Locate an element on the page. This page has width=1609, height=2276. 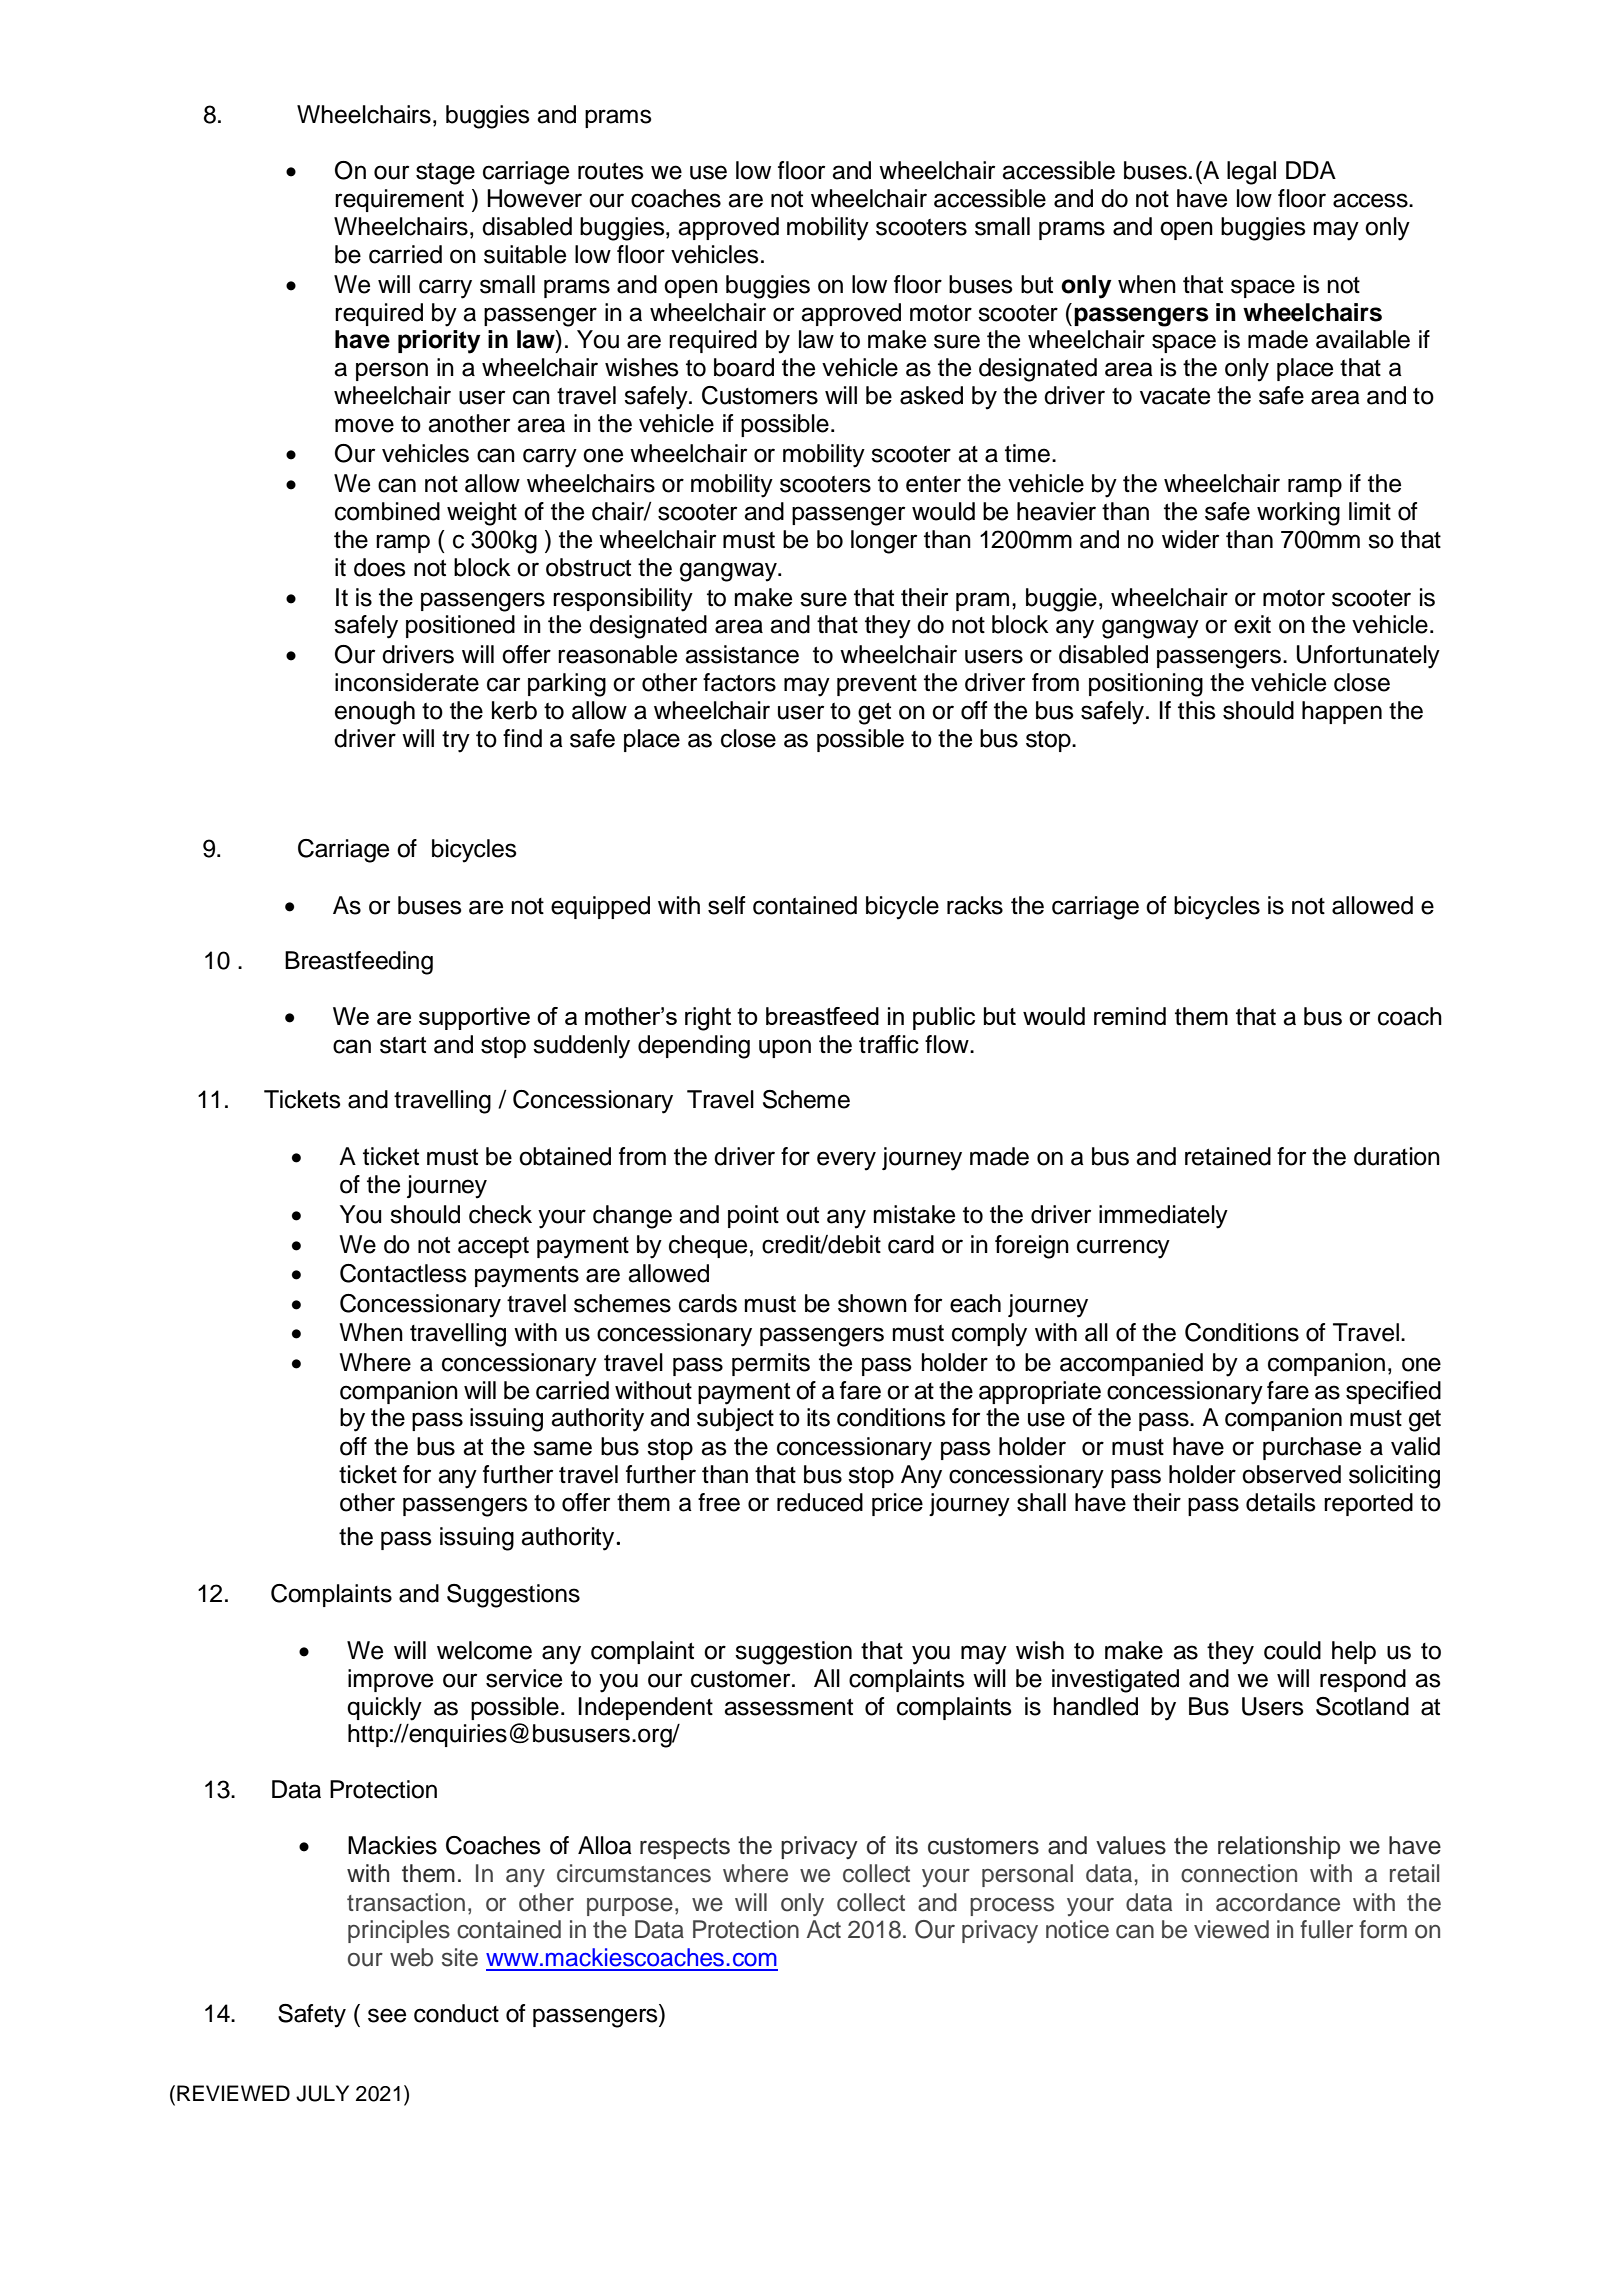
happen is located at coordinates (1342, 712).
